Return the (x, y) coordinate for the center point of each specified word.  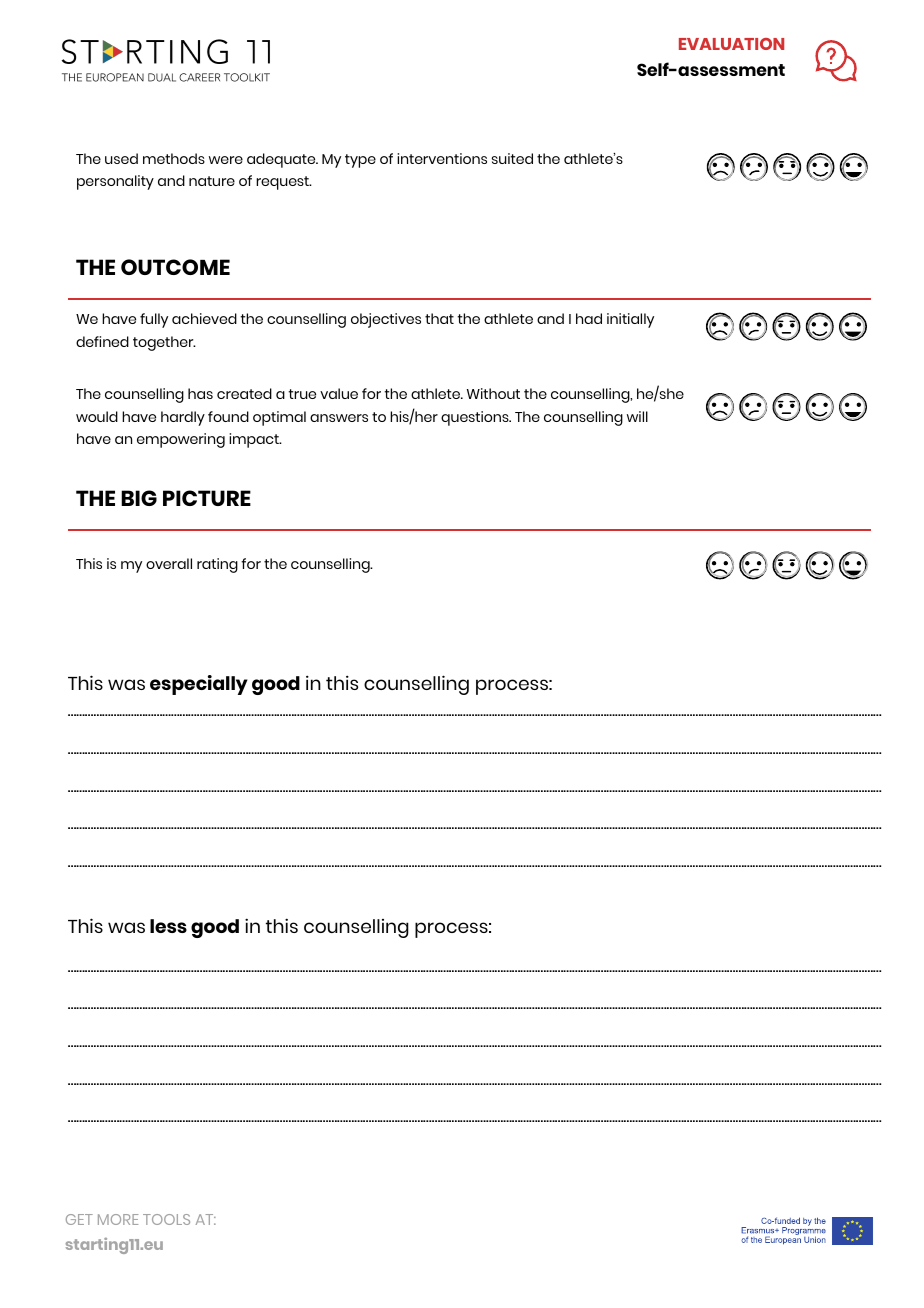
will (637, 416)
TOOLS (166, 1219)
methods (174, 158)
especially (199, 685)
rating (217, 565)
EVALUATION (731, 44)
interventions (442, 158)
